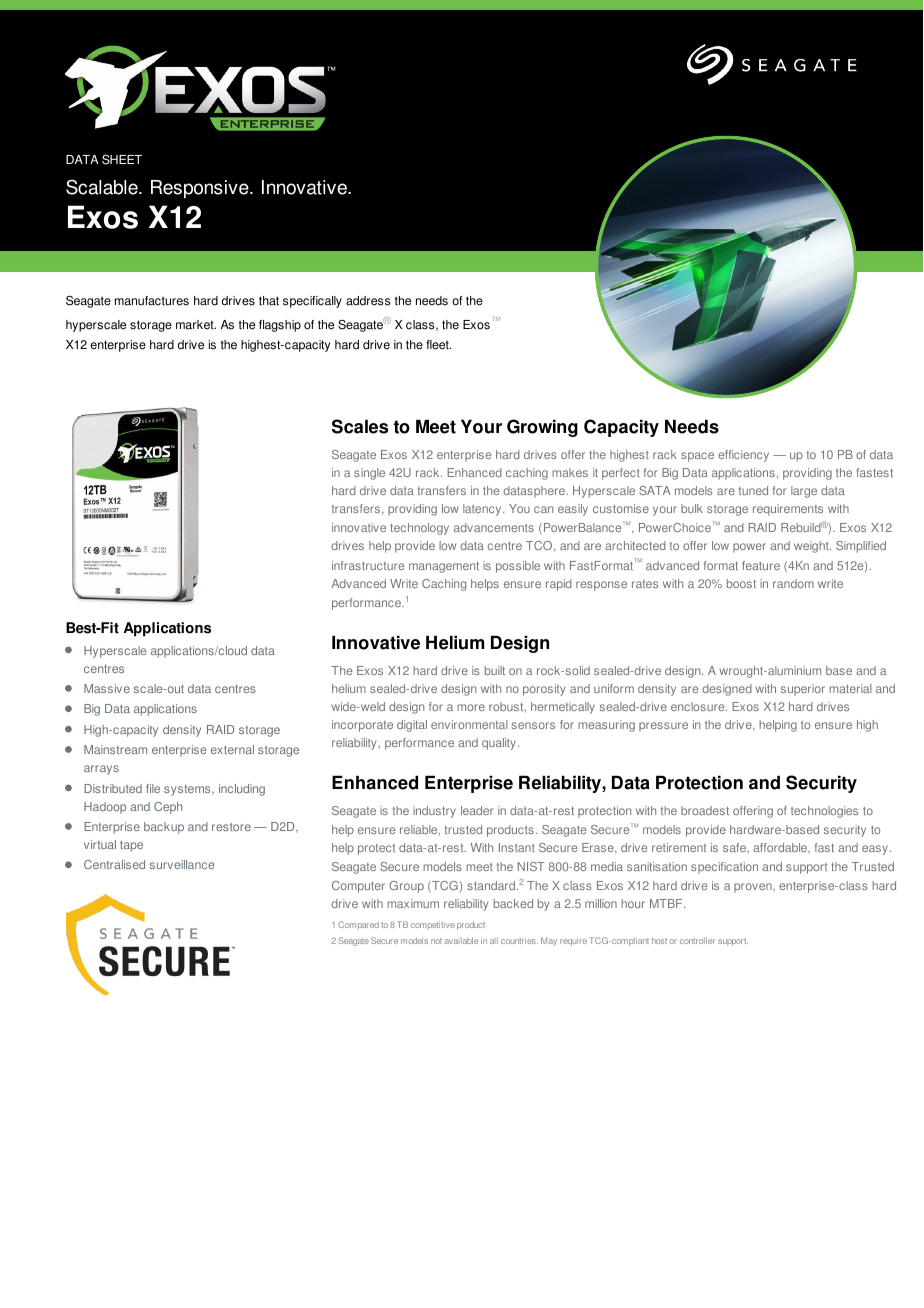 This page has height=1308, width=924. What do you see at coordinates (513, 903) in the page?
I see `backed` at bounding box center [513, 903].
